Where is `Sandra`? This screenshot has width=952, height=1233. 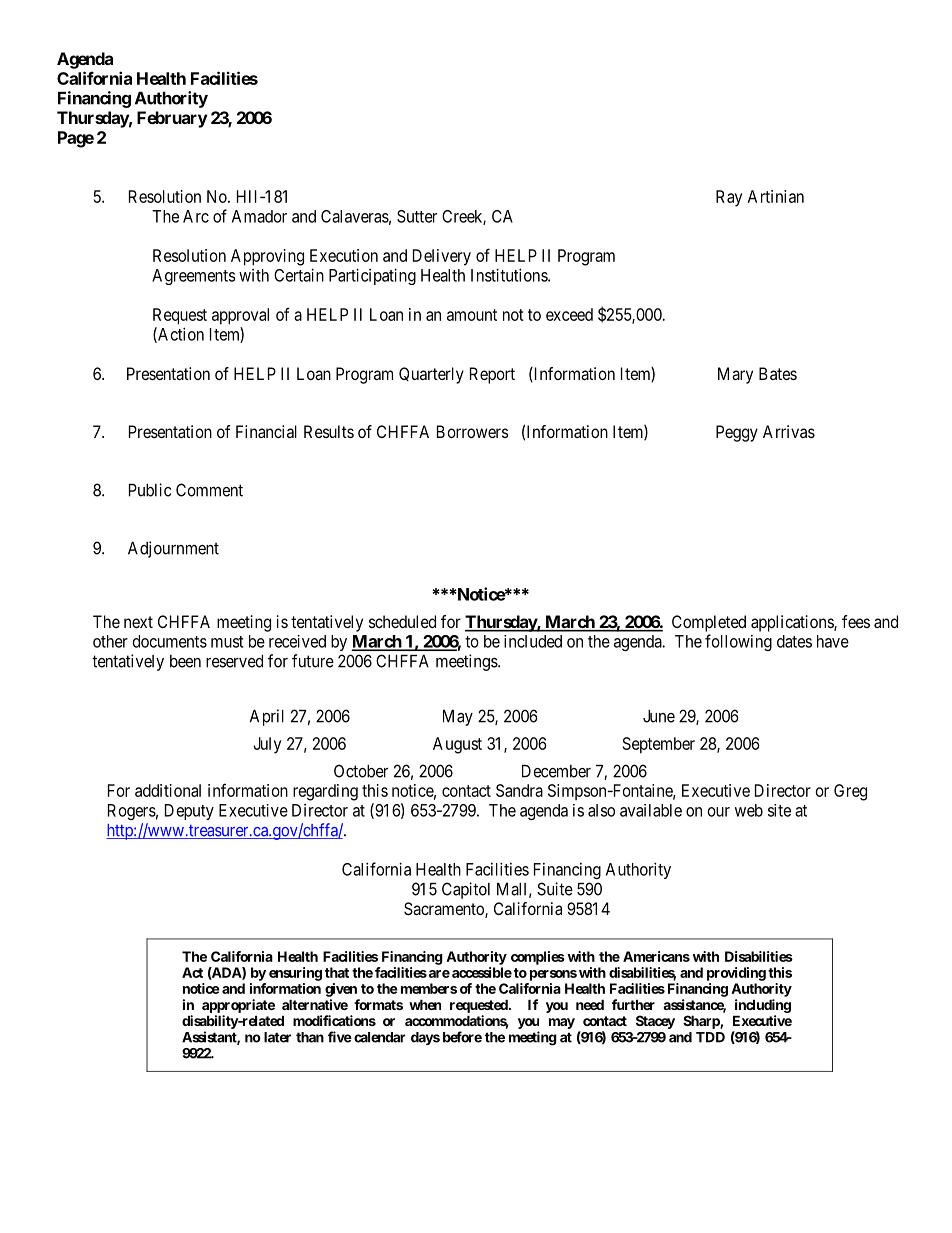 Sandra is located at coordinates (519, 790).
